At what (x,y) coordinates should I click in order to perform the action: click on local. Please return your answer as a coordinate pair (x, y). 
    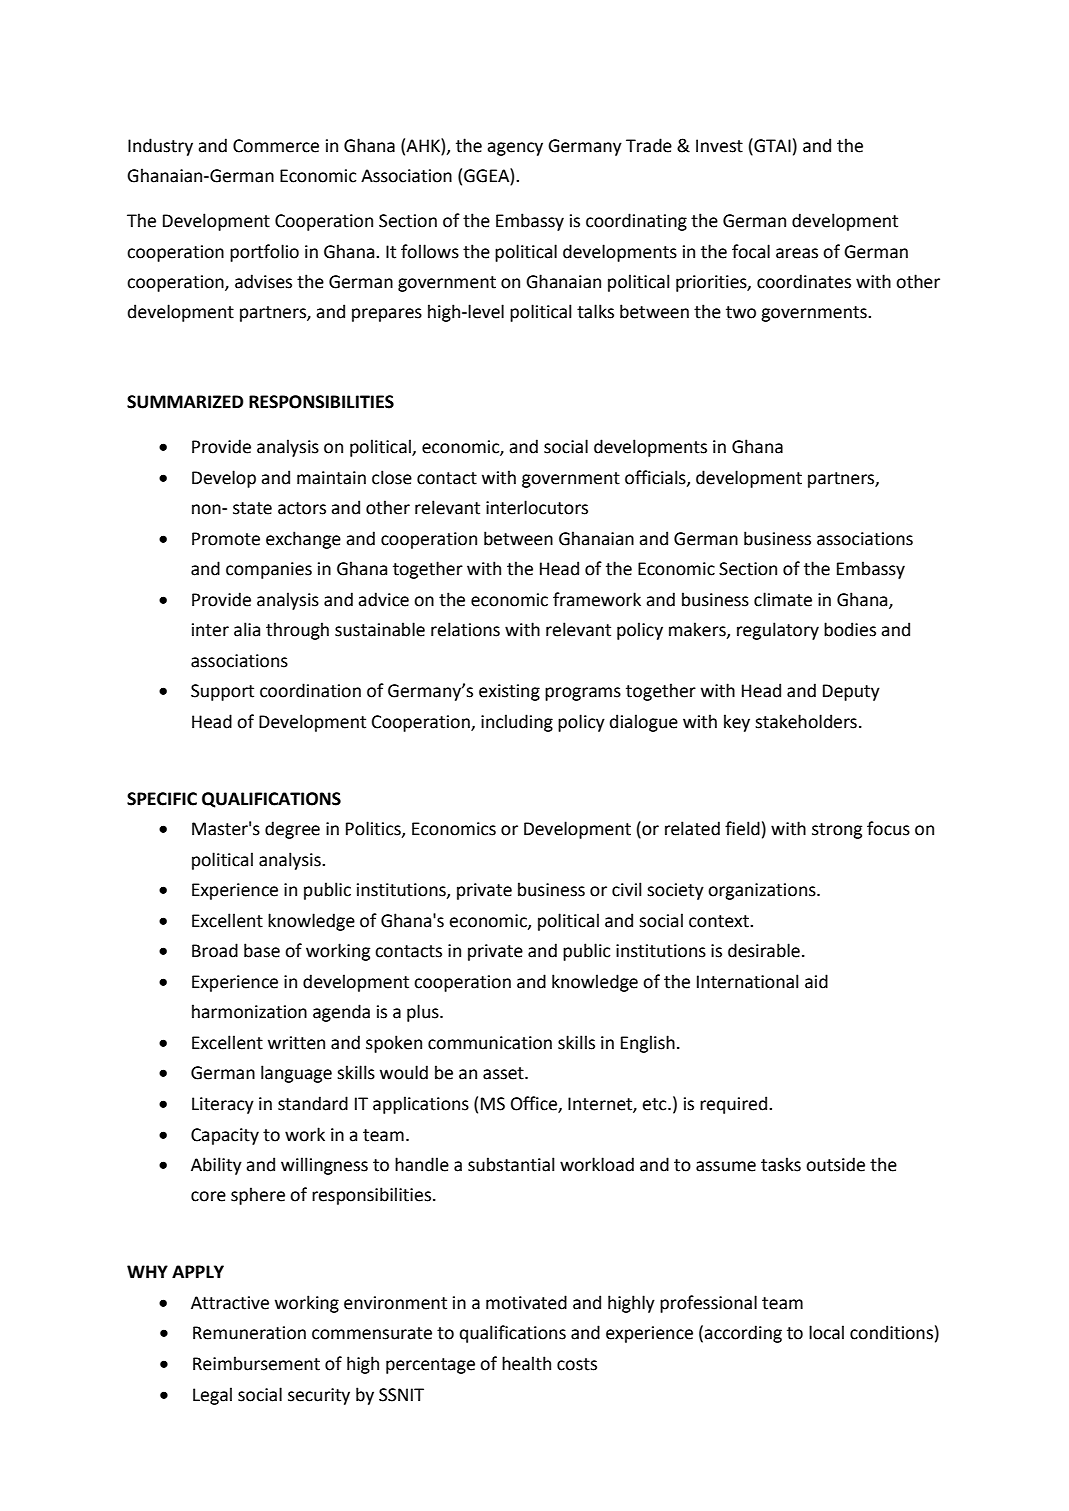
    Looking at the image, I should click on (826, 1332).
